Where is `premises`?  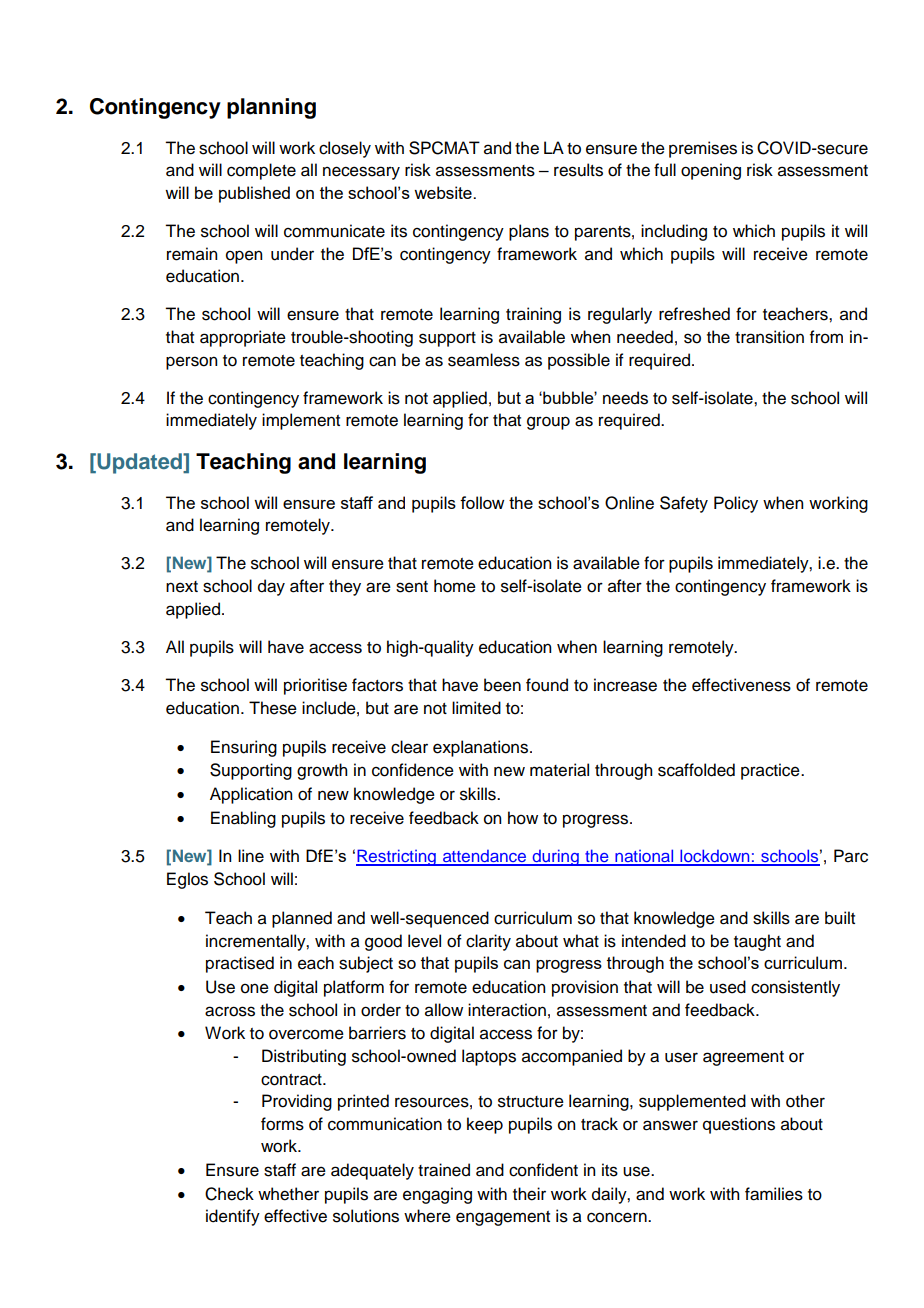 premises is located at coordinates (703, 149).
